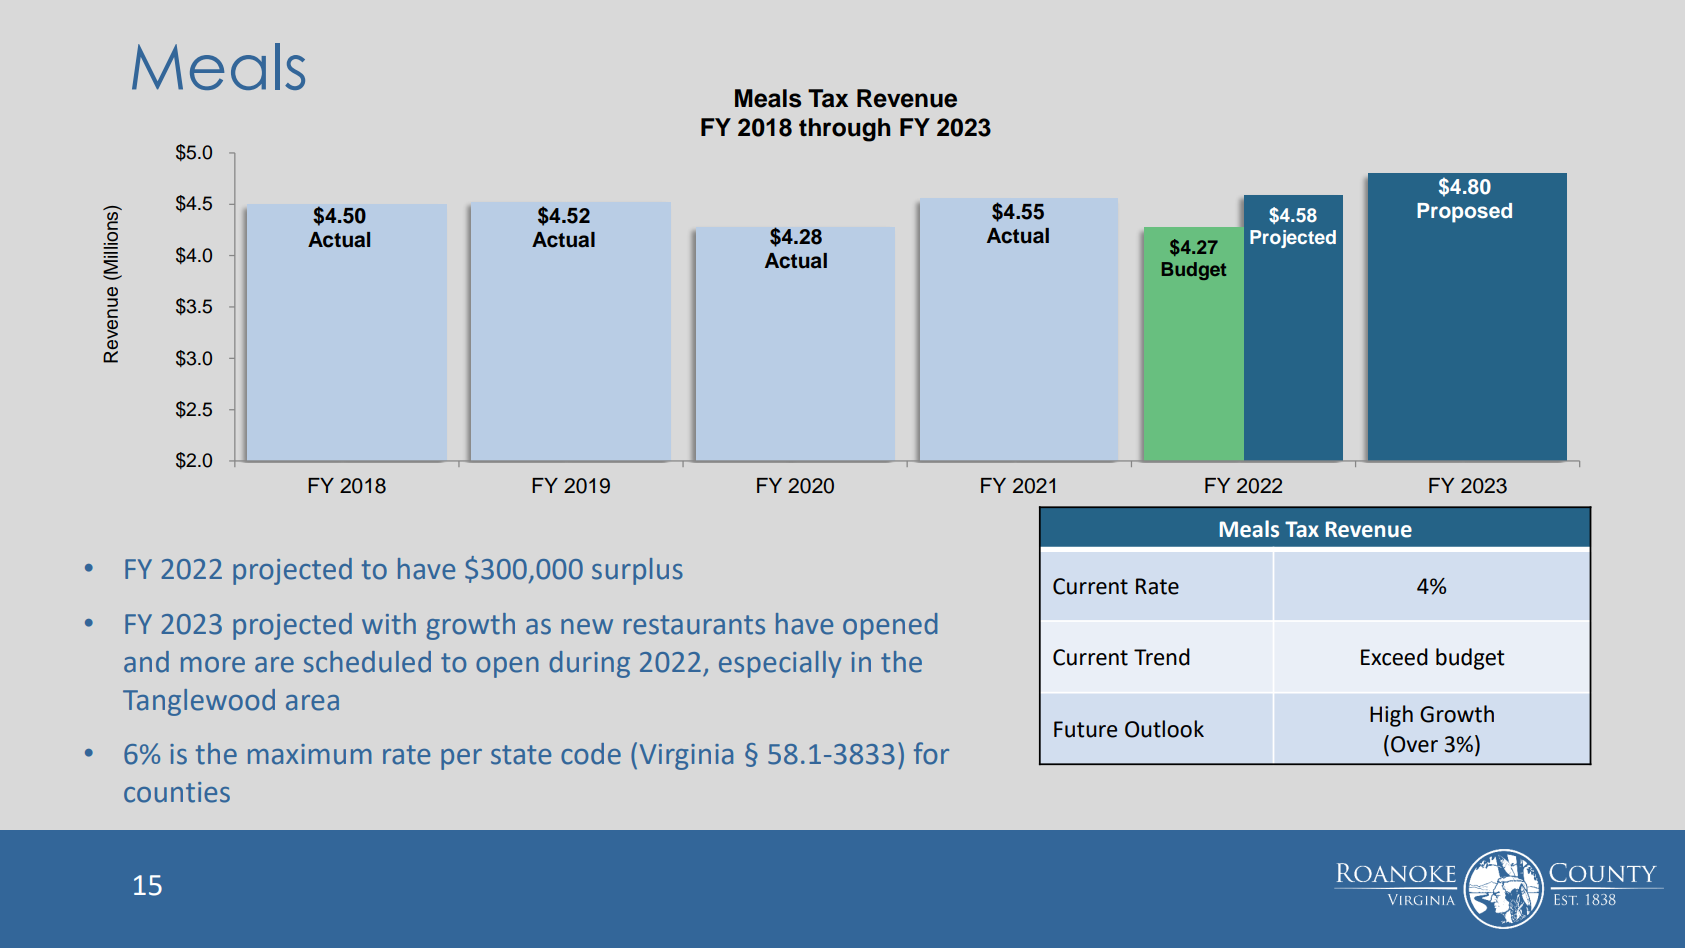 The width and height of the image is (1685, 948). What do you see at coordinates (1162, 657) in the image?
I see `Trend` at bounding box center [1162, 657].
